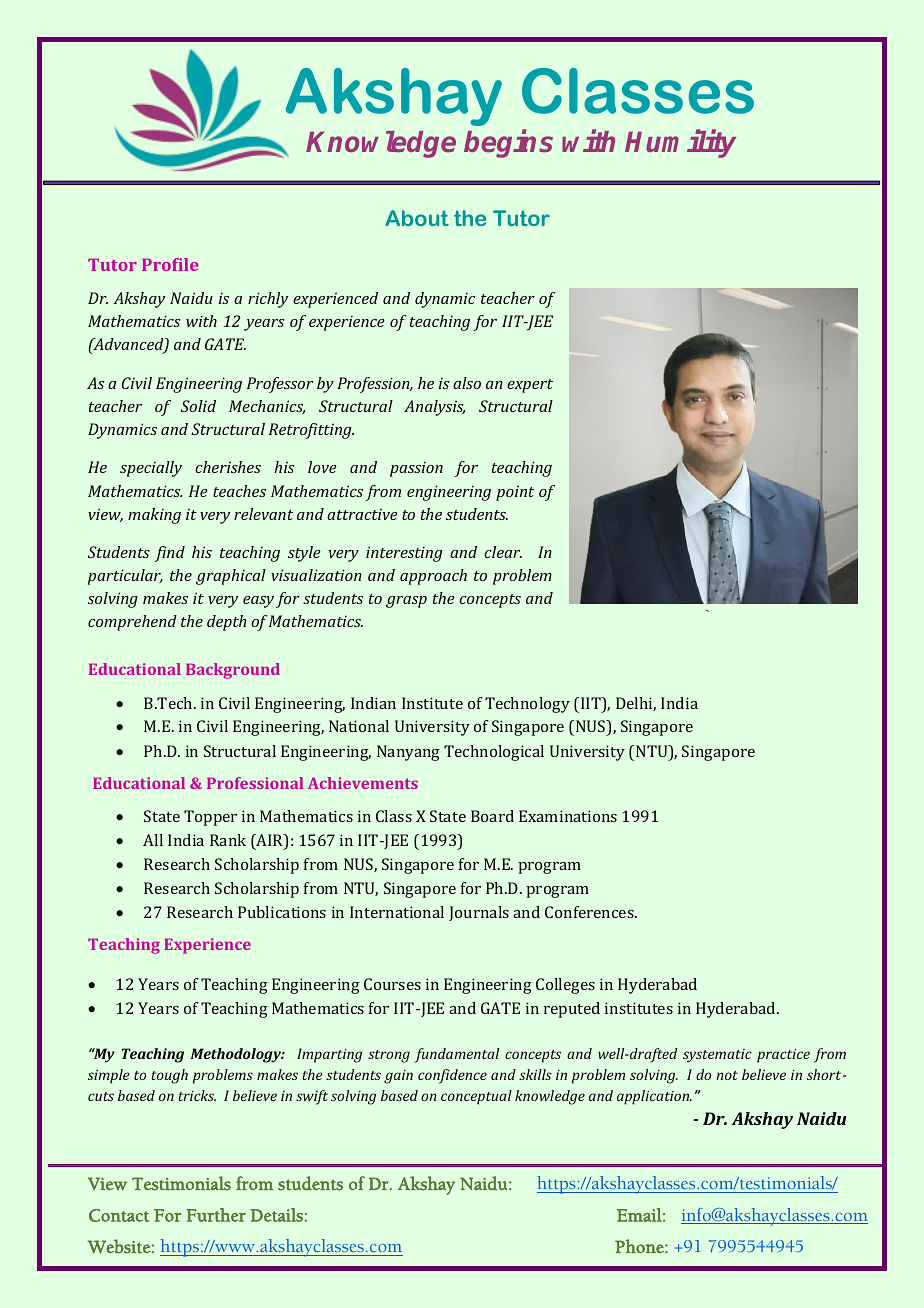 The width and height of the screenshot is (924, 1308). I want to click on interesting, so click(404, 554).
